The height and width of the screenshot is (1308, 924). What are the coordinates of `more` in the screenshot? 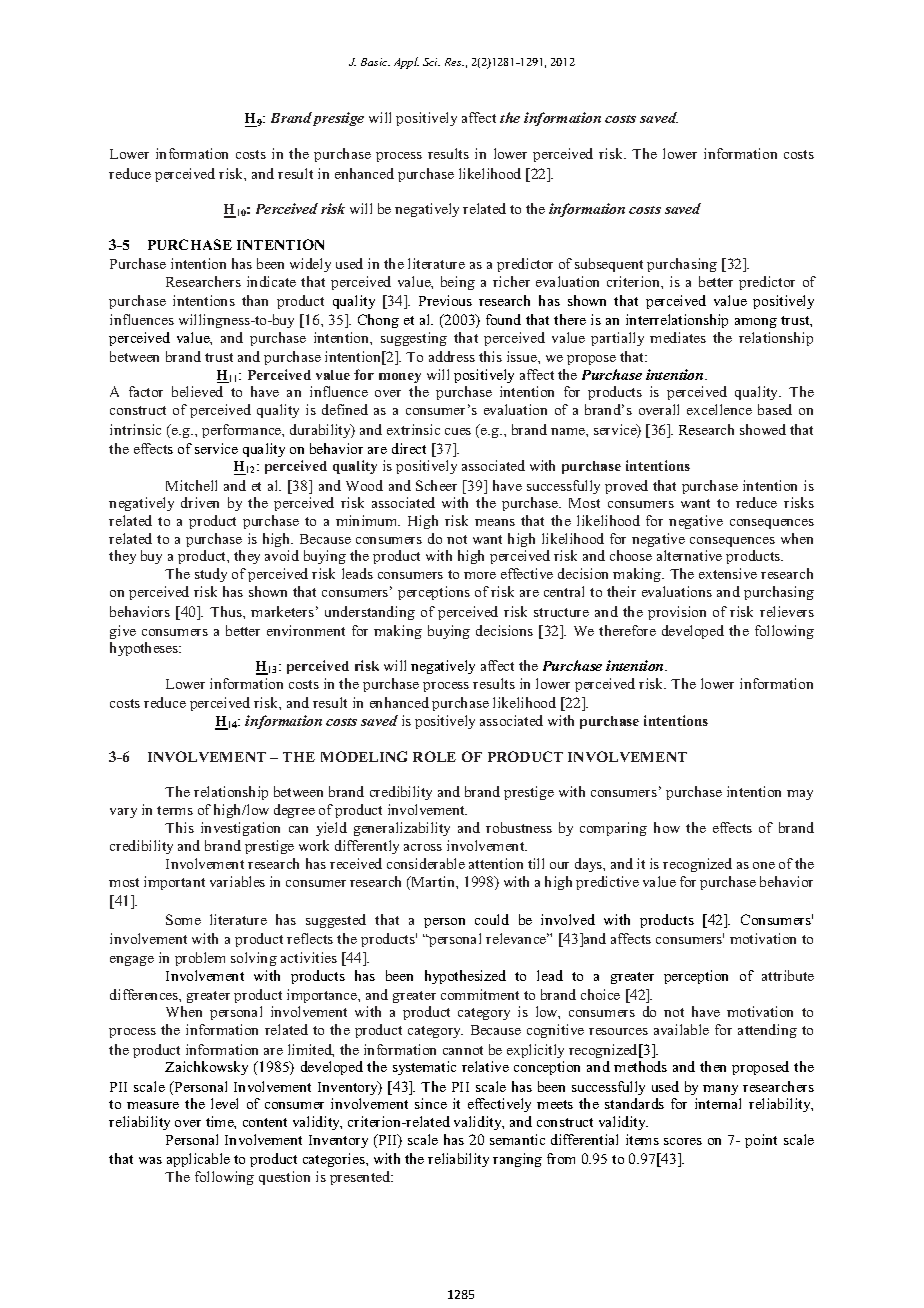 It's located at (480, 575).
